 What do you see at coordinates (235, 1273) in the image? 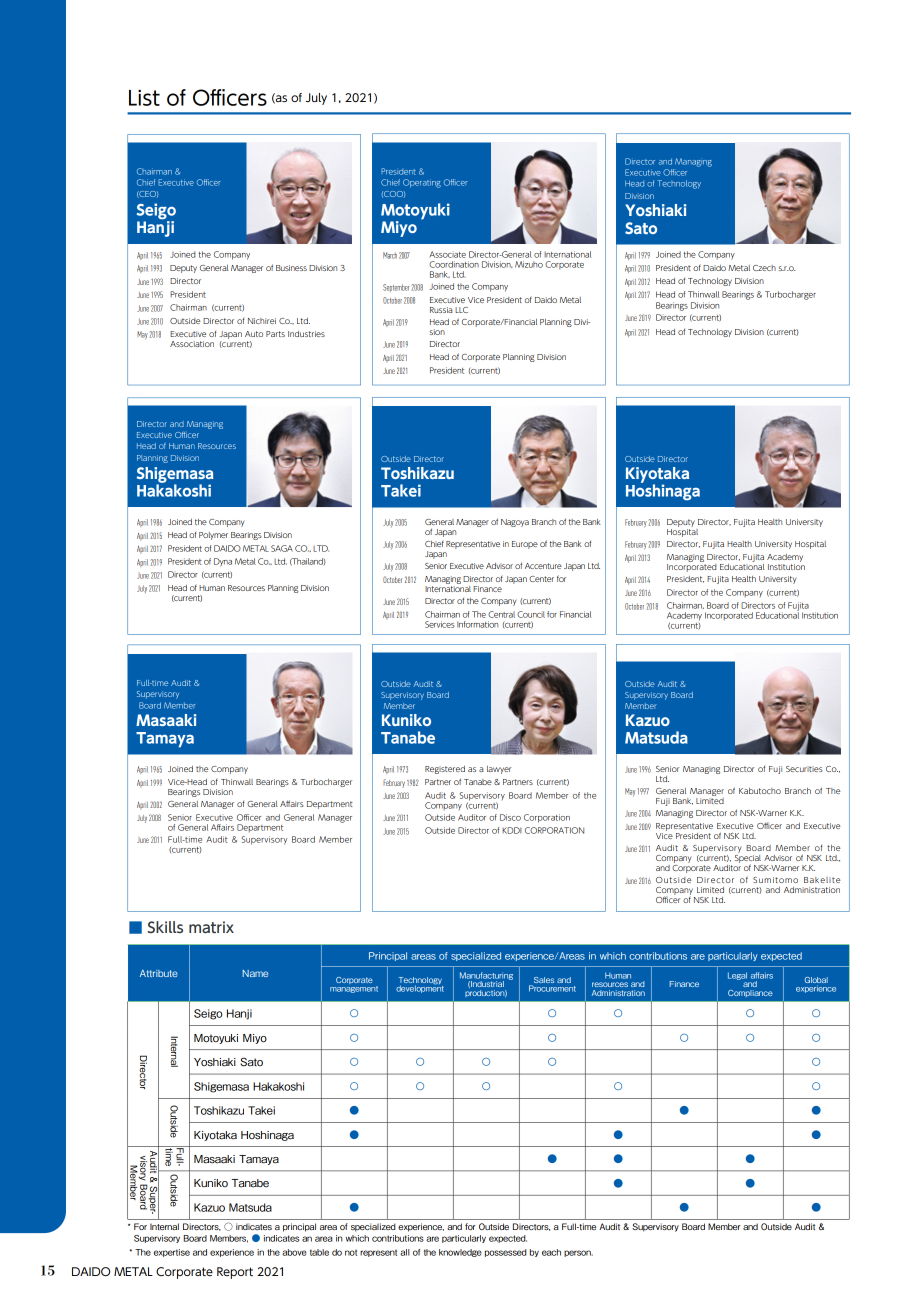
I see `Report` at bounding box center [235, 1273].
